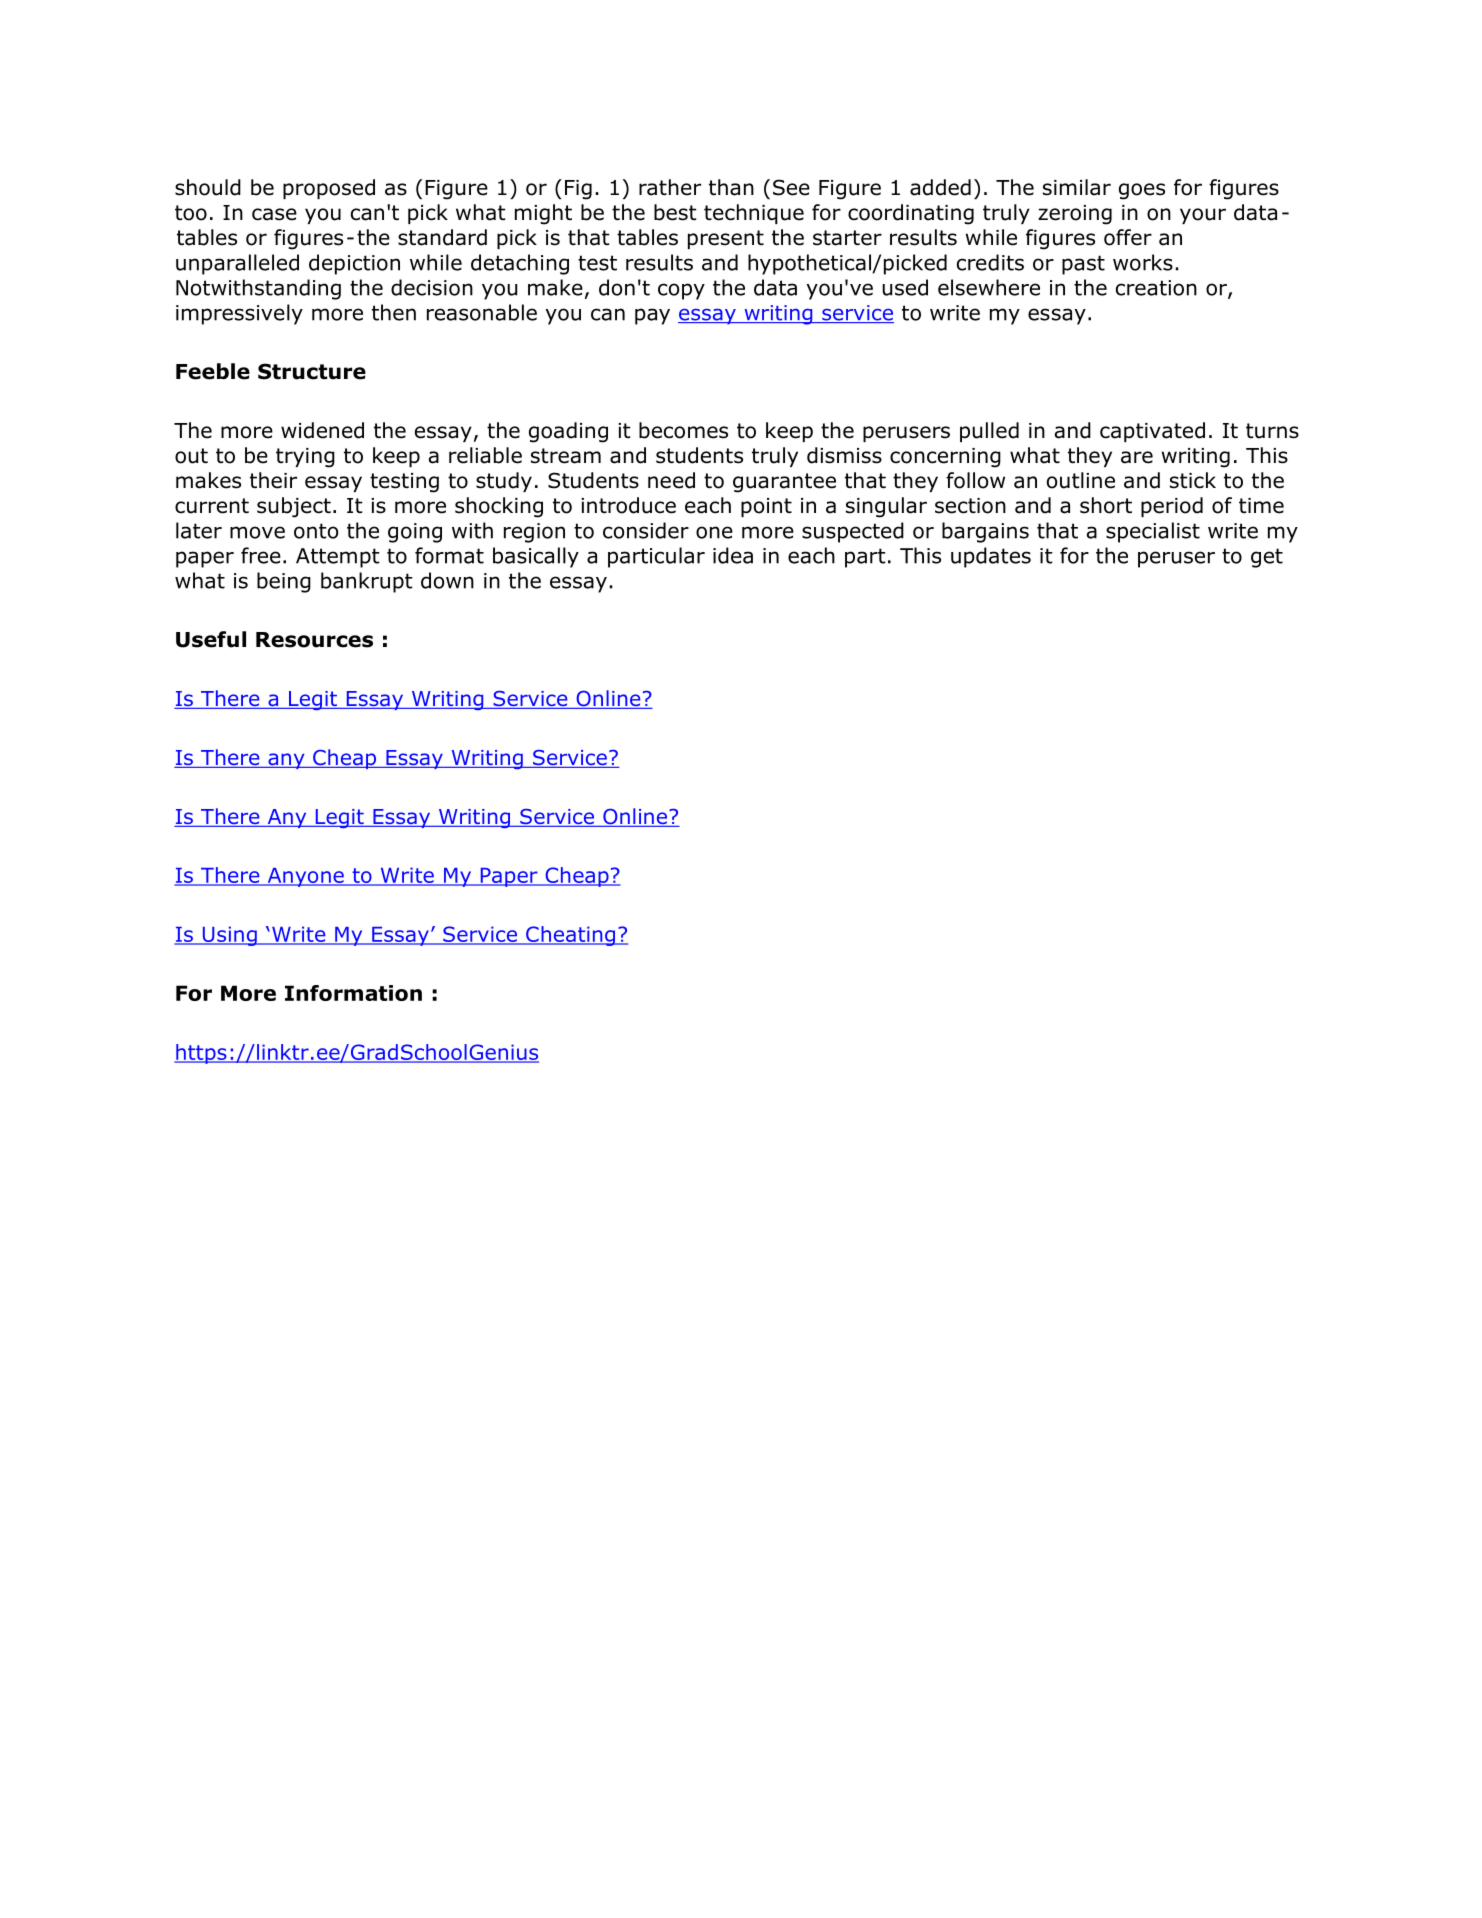 The height and width of the screenshot is (1918, 1482). What do you see at coordinates (305, 877) in the screenshot?
I see `Anyone` at bounding box center [305, 877].
